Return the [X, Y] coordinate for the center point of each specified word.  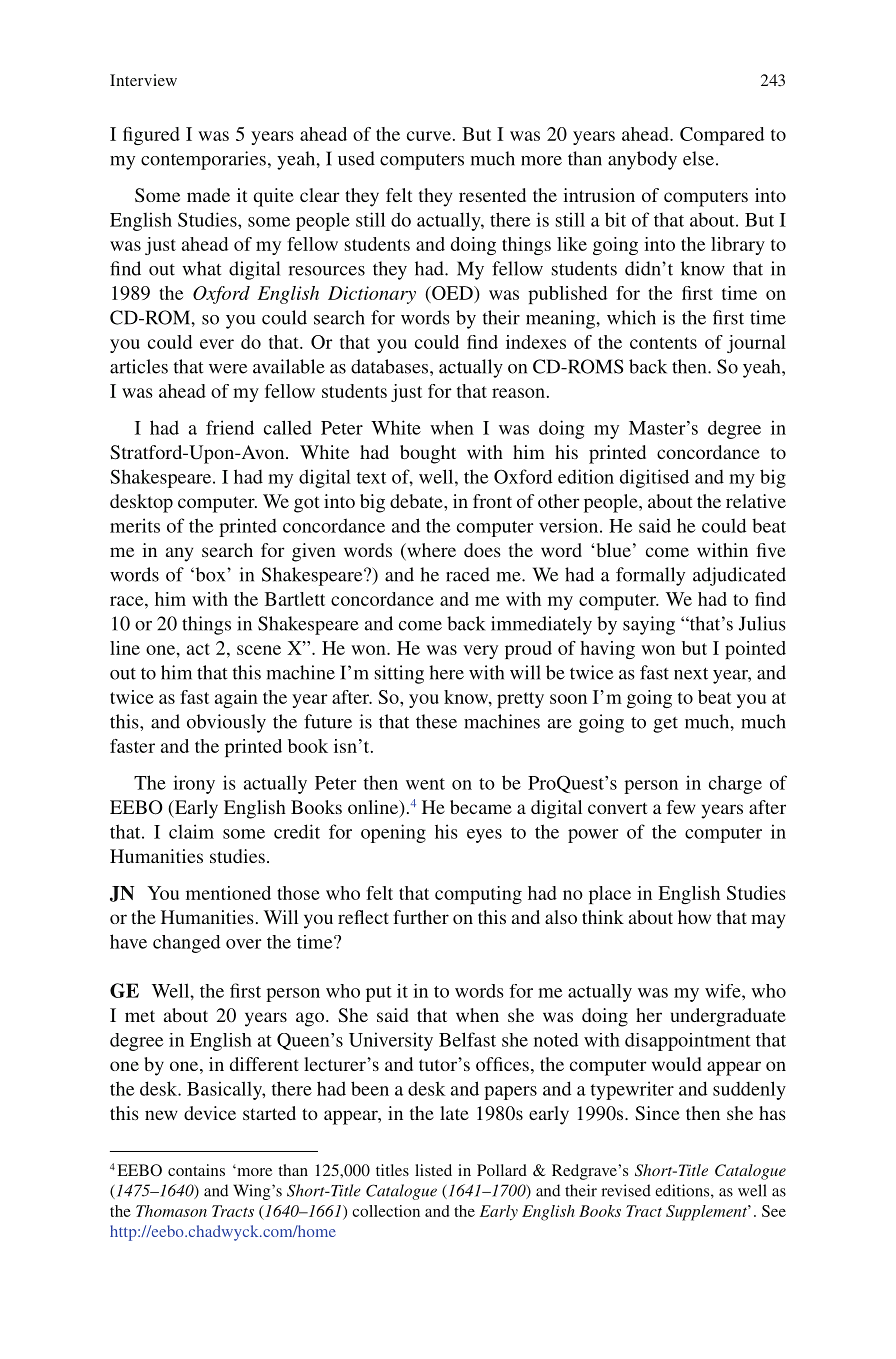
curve [429, 136]
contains [196, 1170]
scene [259, 650]
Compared [722, 136]
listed [433, 1170]
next [691, 674]
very [480, 652]
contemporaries [203, 160]
